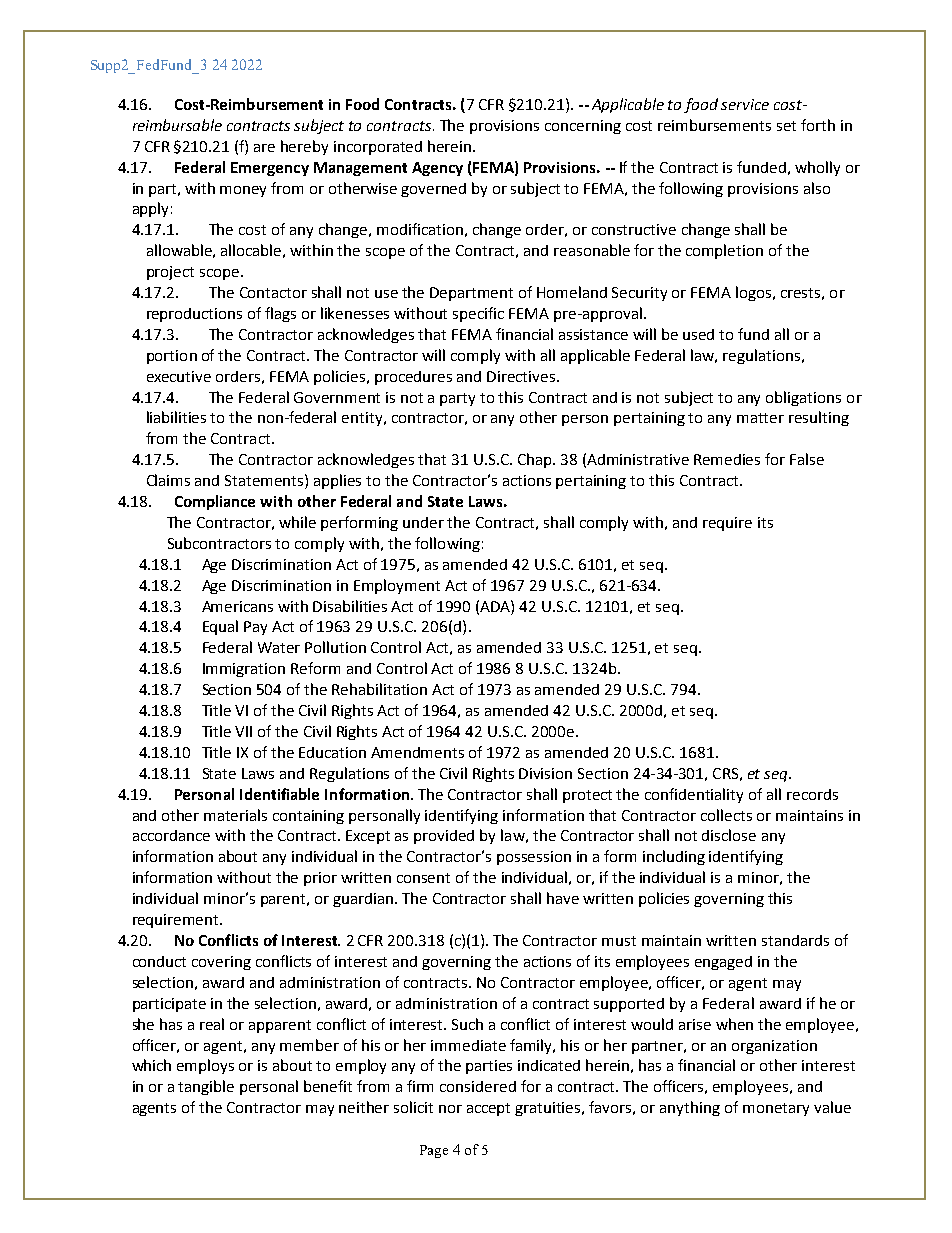  Describe the element at coordinates (235, 815) in the screenshot. I see `materials` at that location.
